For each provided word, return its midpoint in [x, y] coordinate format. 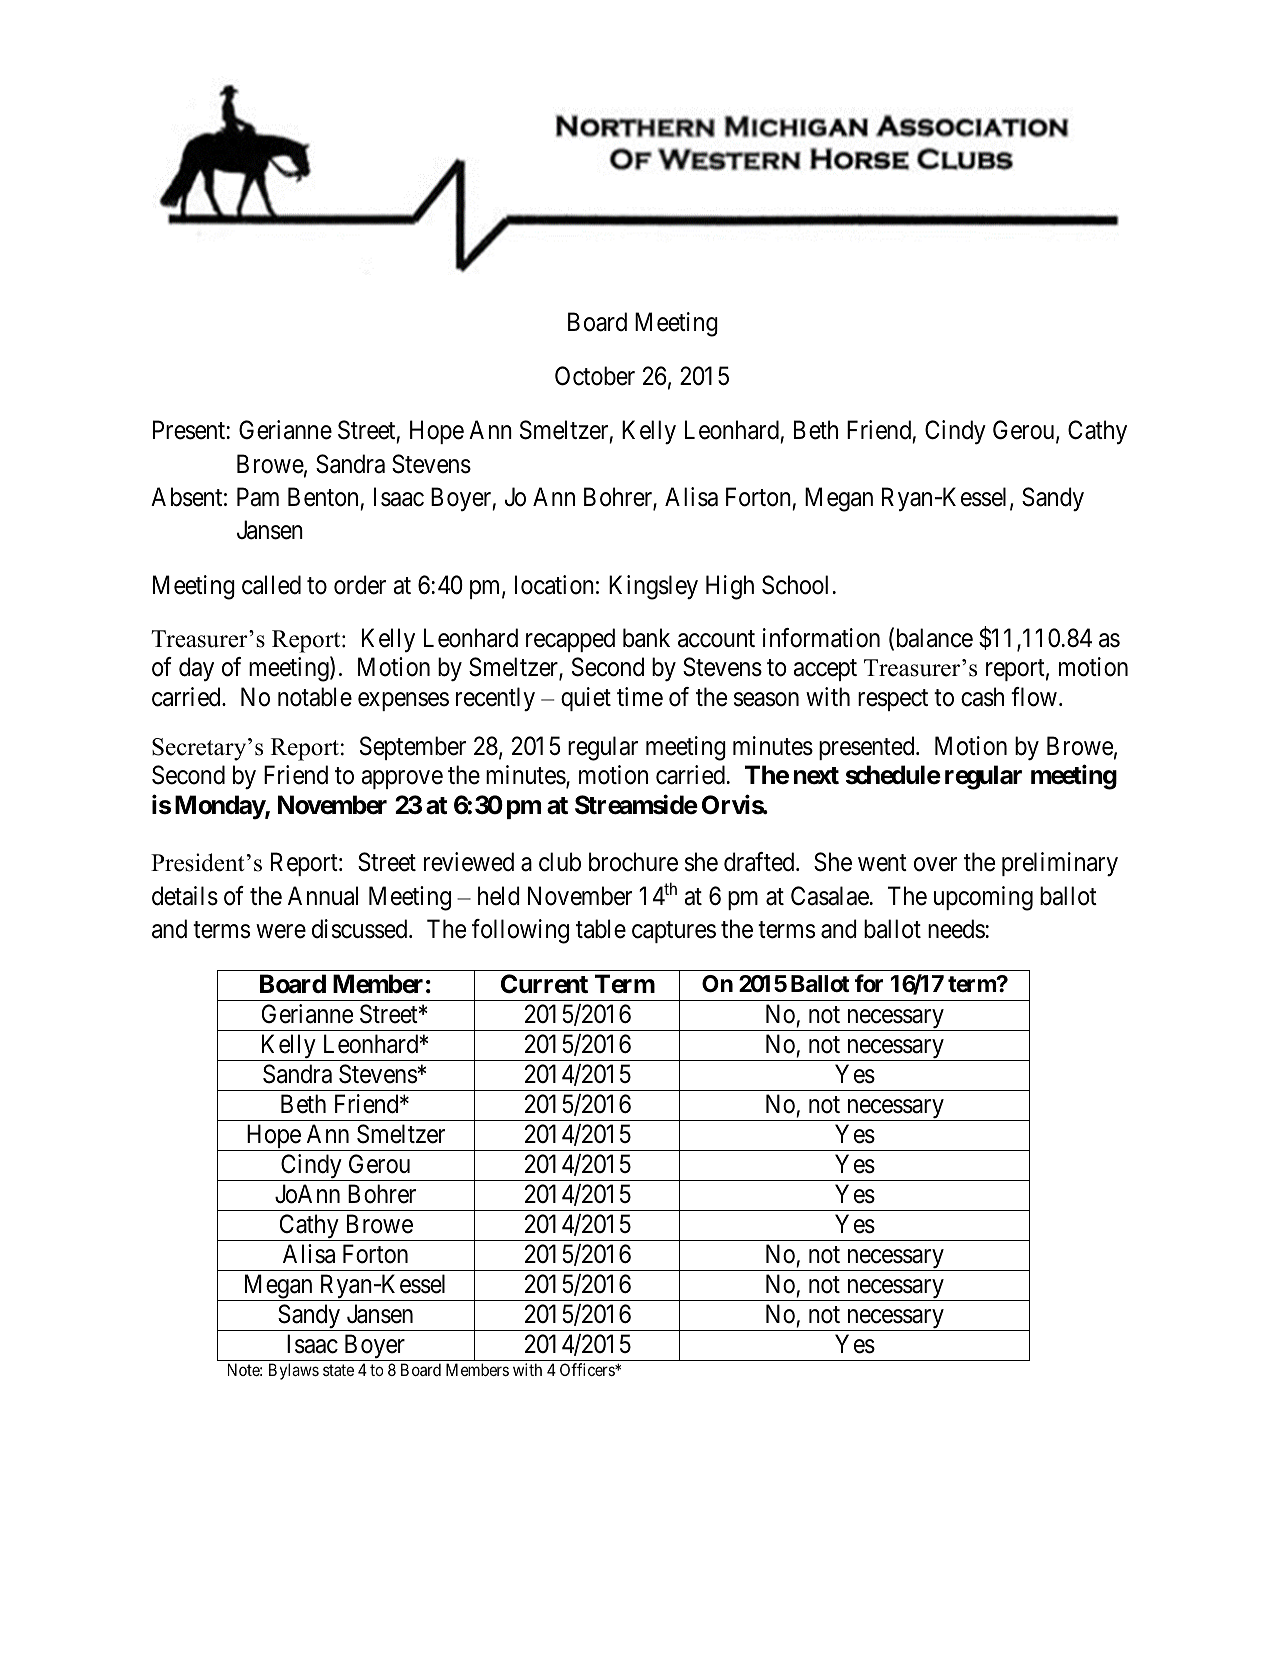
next [816, 776]
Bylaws [294, 1371]
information [821, 638]
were [281, 931]
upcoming [983, 898]
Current [544, 984]
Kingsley [653, 587]
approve [402, 780]
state [338, 1370]
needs [956, 929]
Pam [258, 497]
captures [674, 932]
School [795, 585]
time [640, 697]
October [595, 376]
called [271, 585]
